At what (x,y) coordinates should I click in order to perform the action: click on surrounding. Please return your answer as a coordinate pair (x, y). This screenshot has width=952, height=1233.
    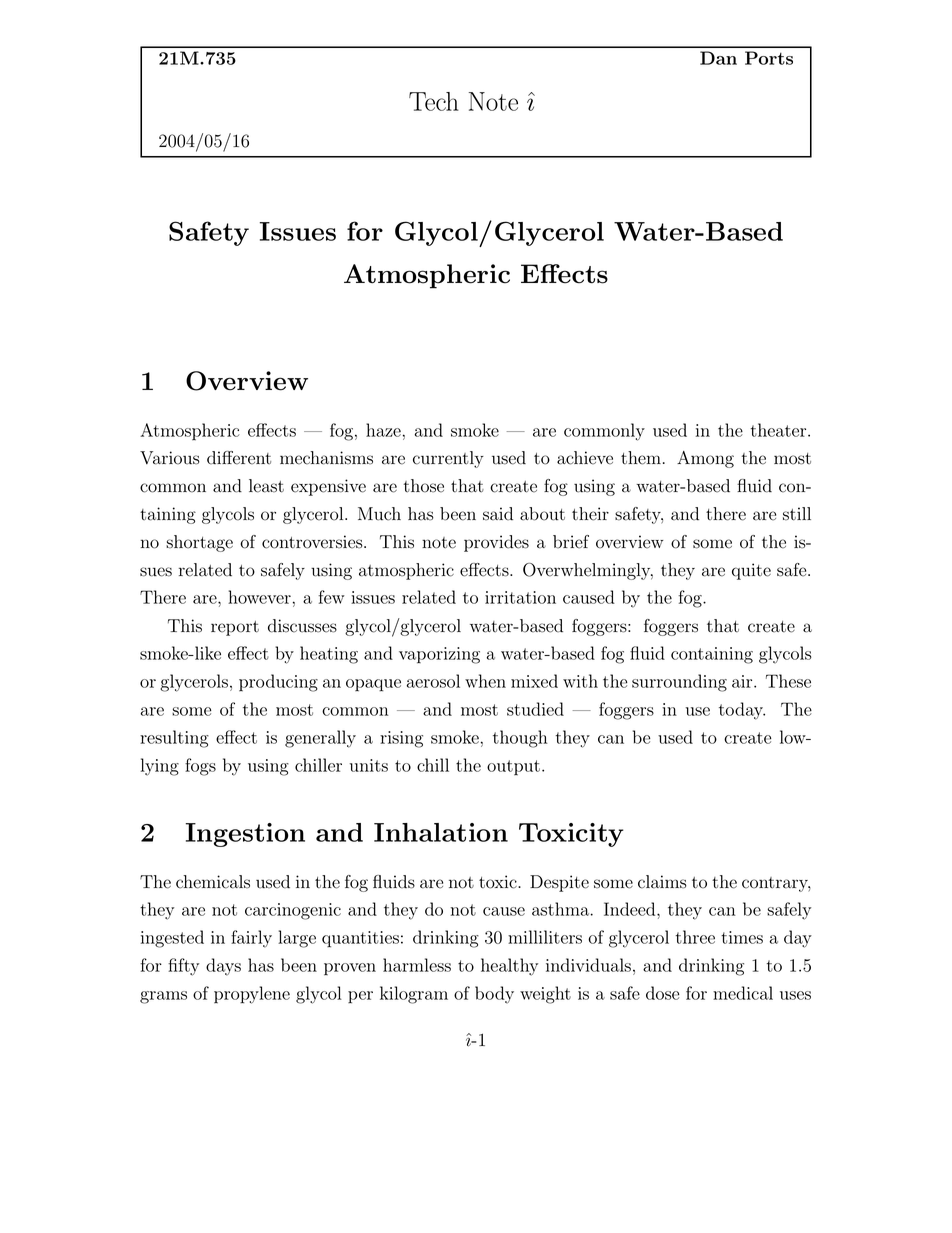
    Looking at the image, I should click on (679, 683).
